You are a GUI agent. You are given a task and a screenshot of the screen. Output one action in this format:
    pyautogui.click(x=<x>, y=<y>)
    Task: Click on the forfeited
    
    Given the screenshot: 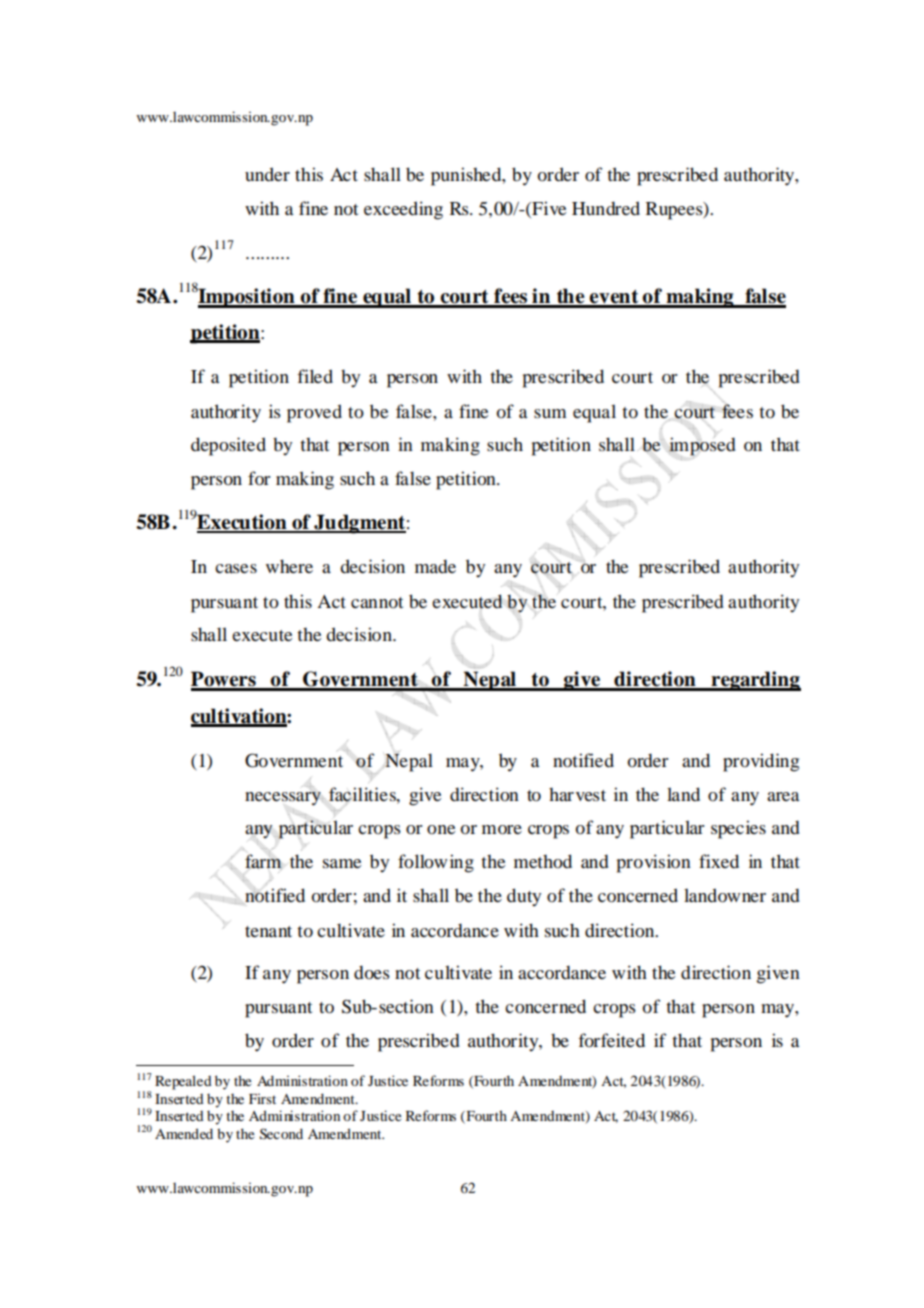 What is the action you would take?
    pyautogui.click(x=611, y=1040)
